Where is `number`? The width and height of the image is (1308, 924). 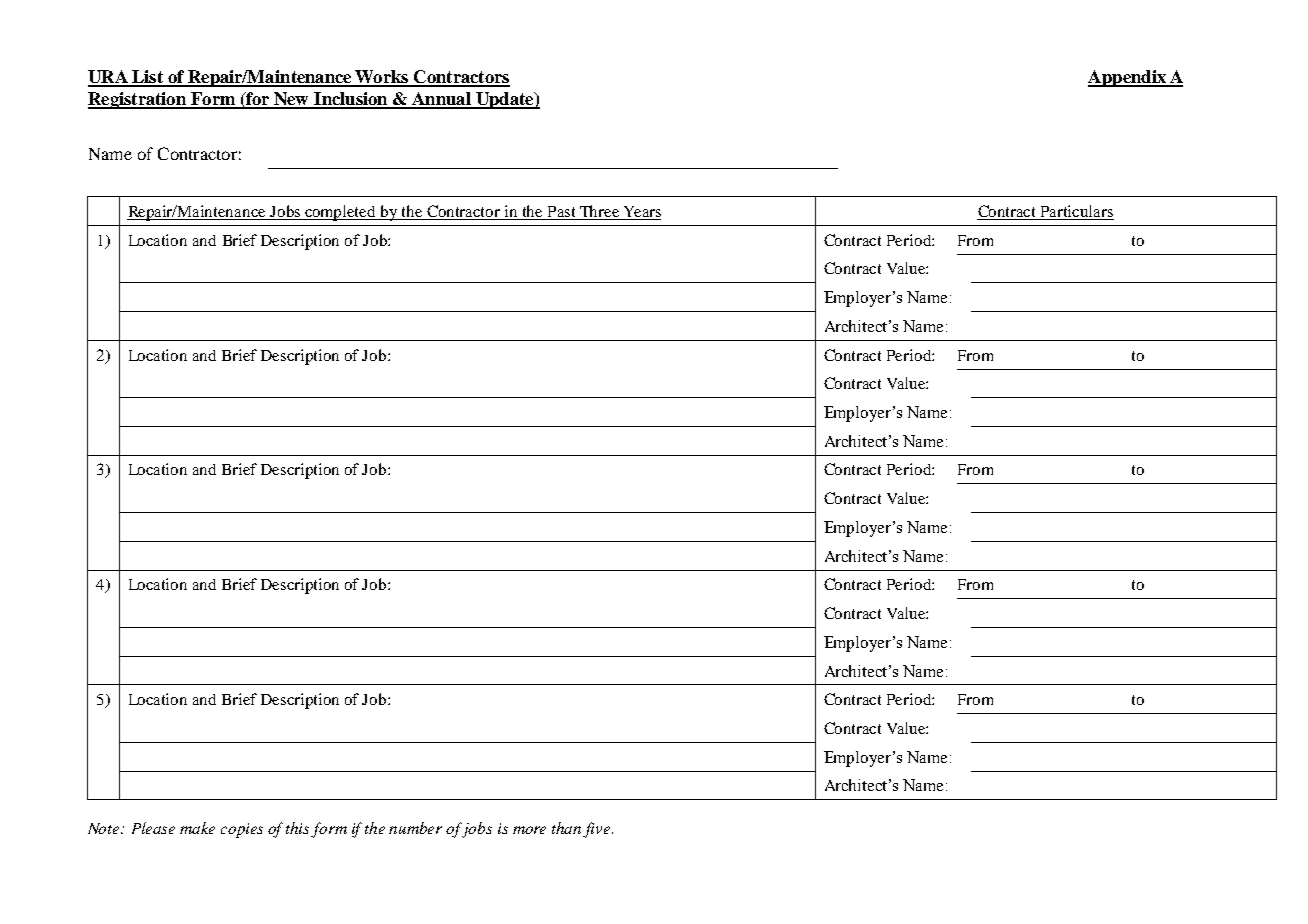
number is located at coordinates (415, 828).
